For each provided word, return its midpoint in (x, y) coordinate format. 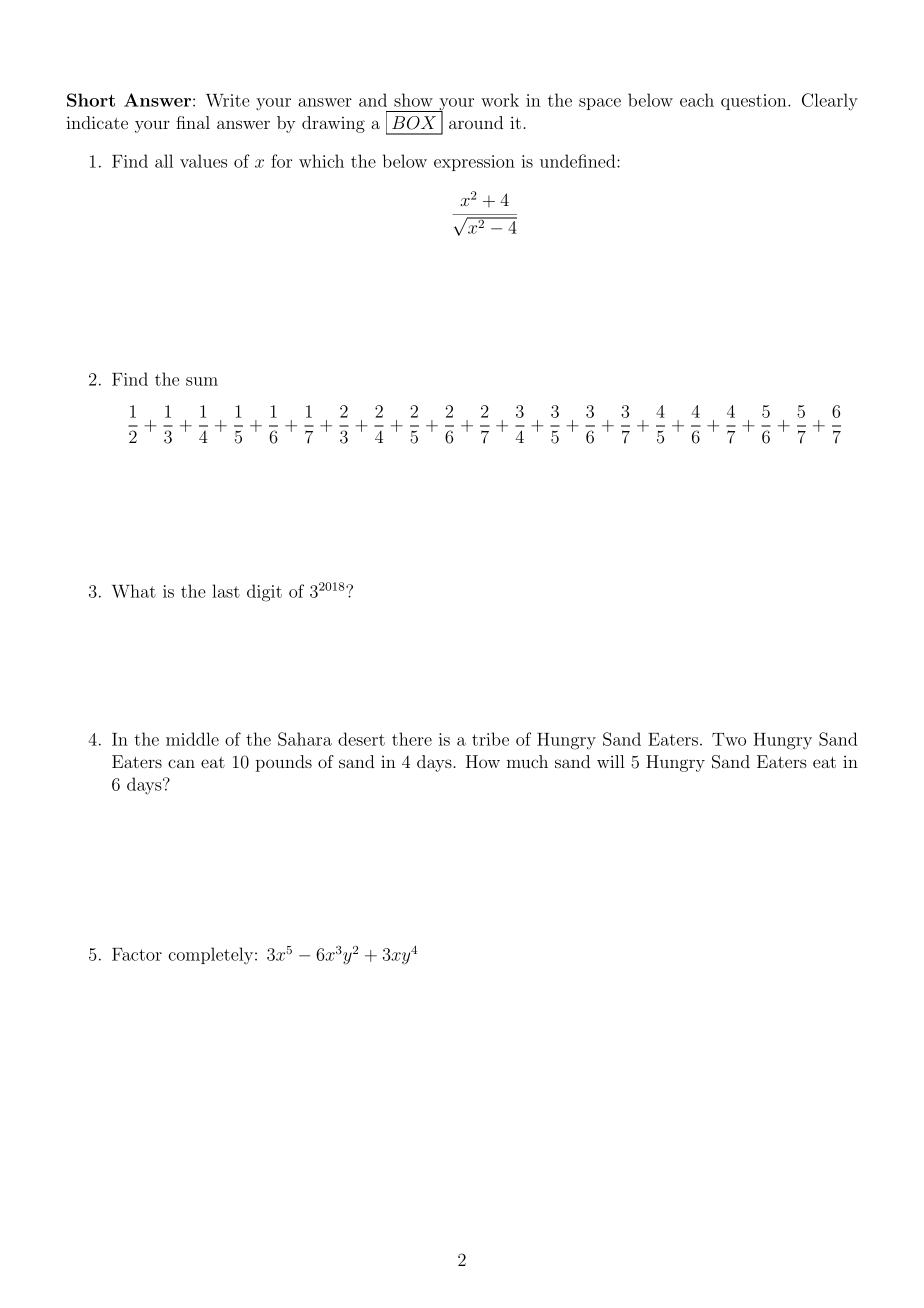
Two (729, 739)
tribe (490, 739)
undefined (579, 161)
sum (202, 381)
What (134, 591)
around (476, 122)
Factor (137, 954)
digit (264, 593)
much (527, 761)
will (611, 761)
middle (192, 739)
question (755, 102)
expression (474, 163)
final (193, 122)
